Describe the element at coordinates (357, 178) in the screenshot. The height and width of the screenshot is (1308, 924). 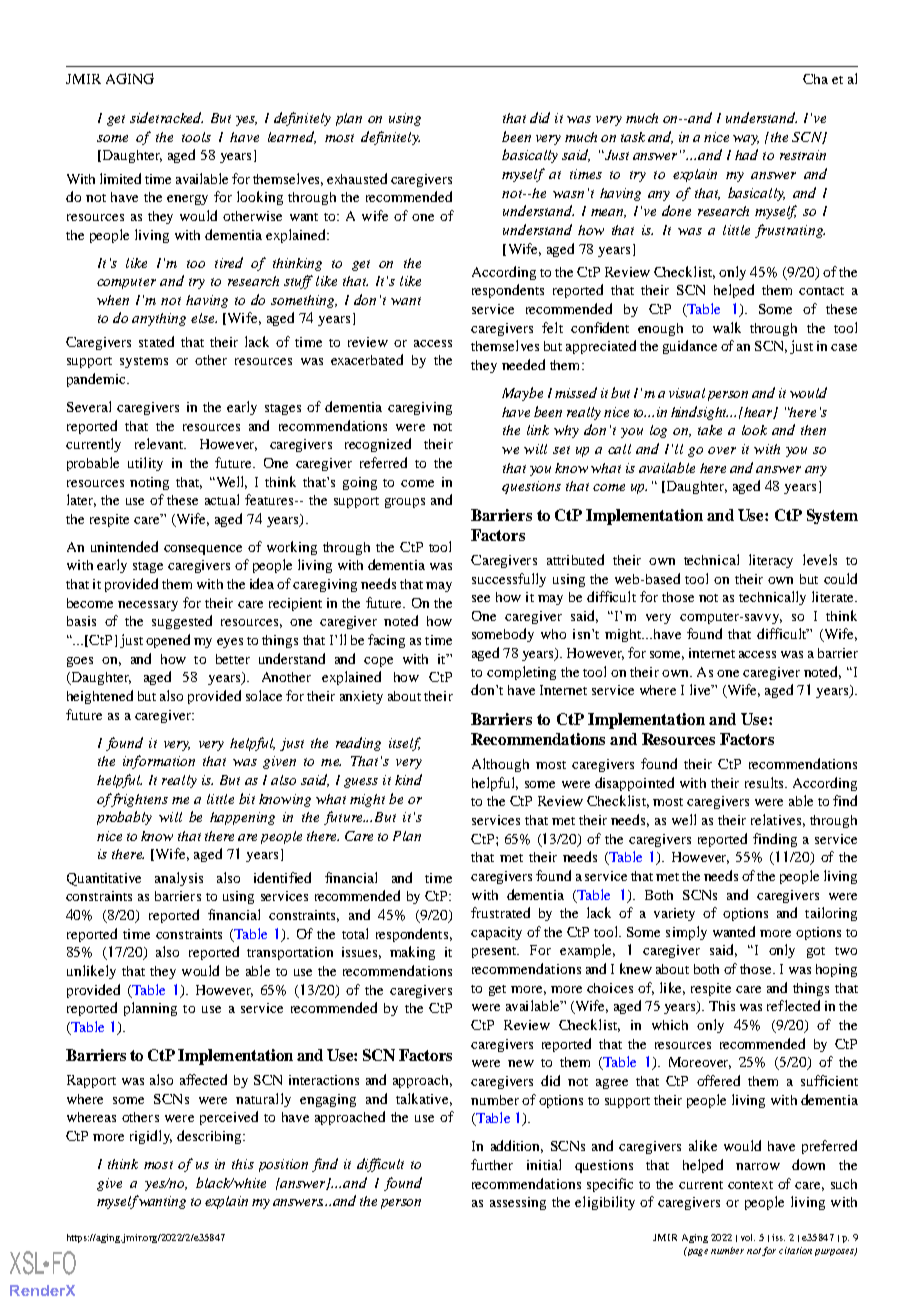
I see `exhausted` at that location.
